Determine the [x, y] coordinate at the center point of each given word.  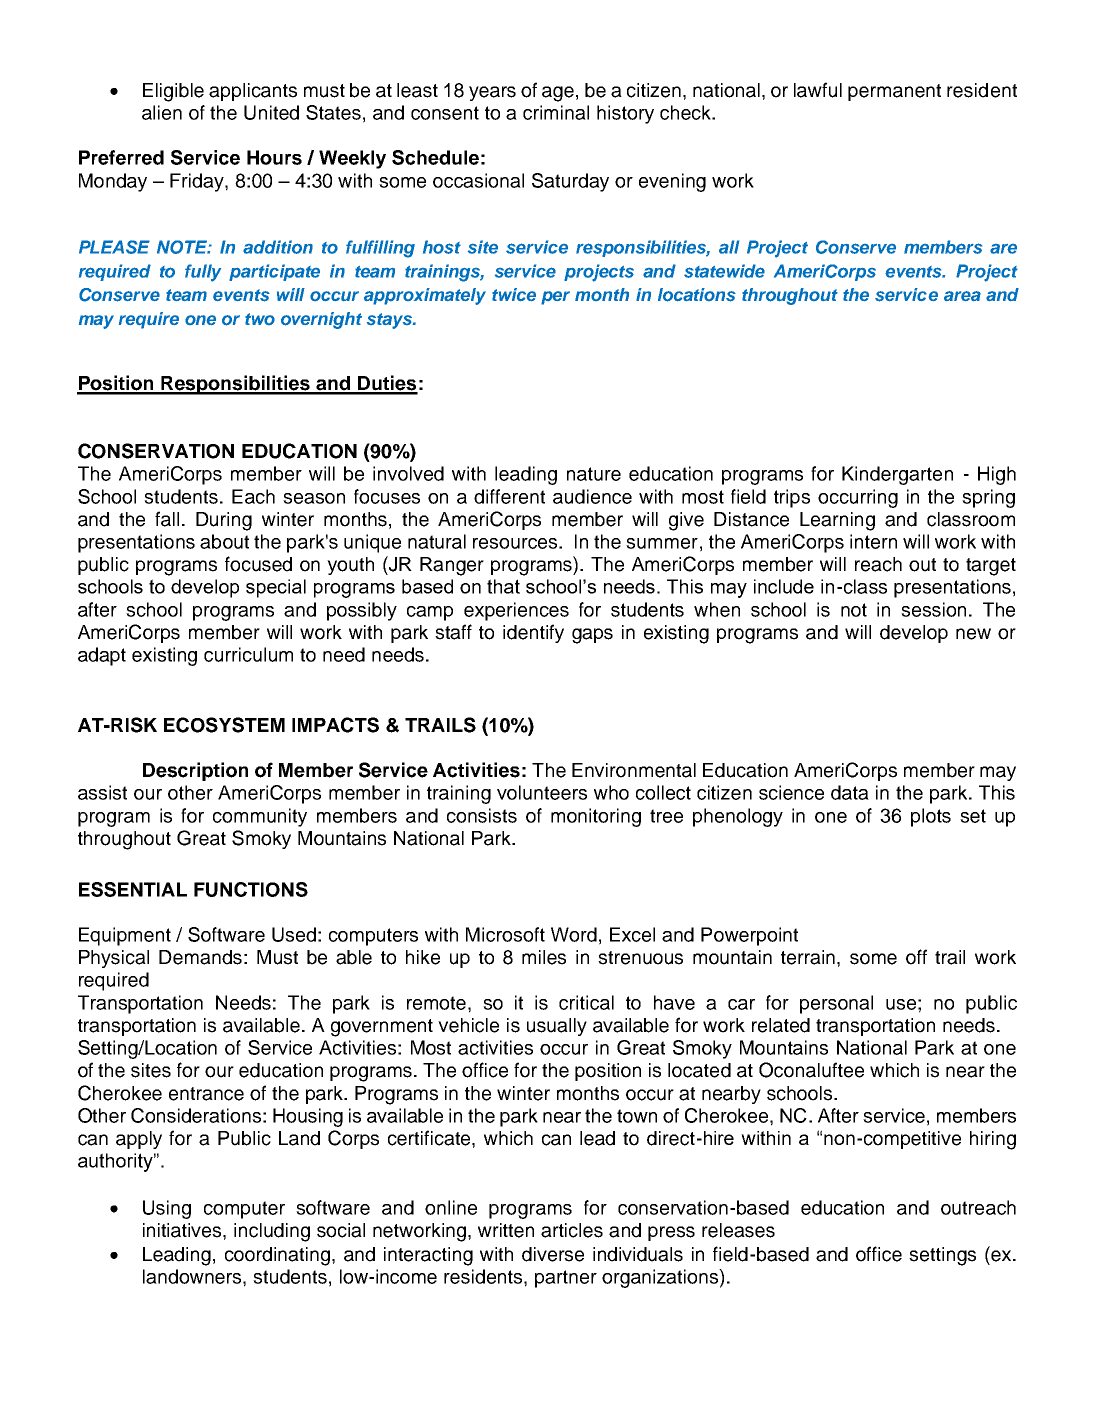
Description [195, 771]
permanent [894, 92]
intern [873, 541]
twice [514, 294]
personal [836, 1004]
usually [557, 1027]
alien [162, 112]
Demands [200, 957]
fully [203, 273]
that [503, 586]
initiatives [183, 1230]
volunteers [542, 792]
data [850, 792]
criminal [556, 112]
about [224, 541]
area [962, 296]
